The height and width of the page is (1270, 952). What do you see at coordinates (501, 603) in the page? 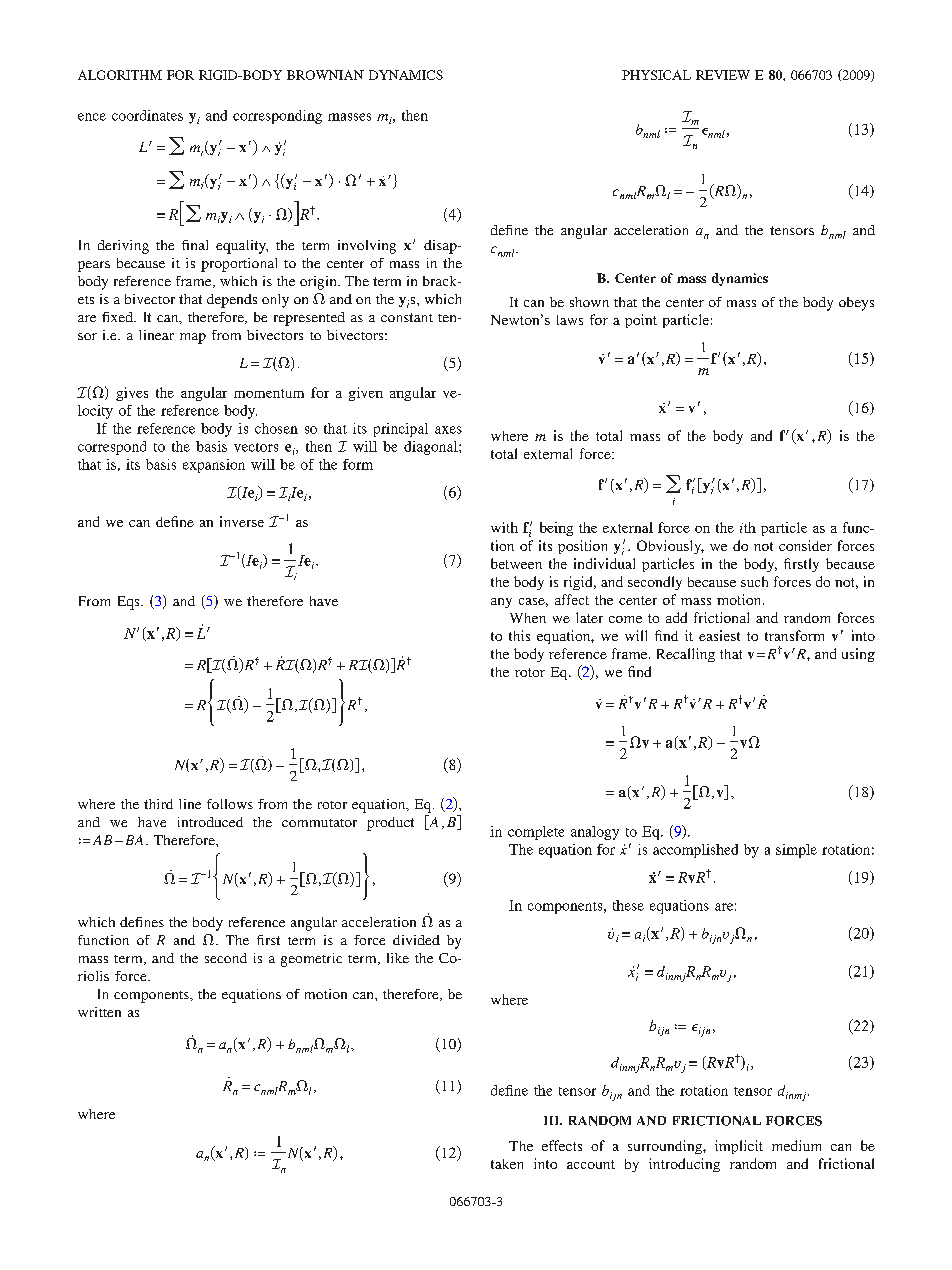
I see `any` at bounding box center [501, 603].
